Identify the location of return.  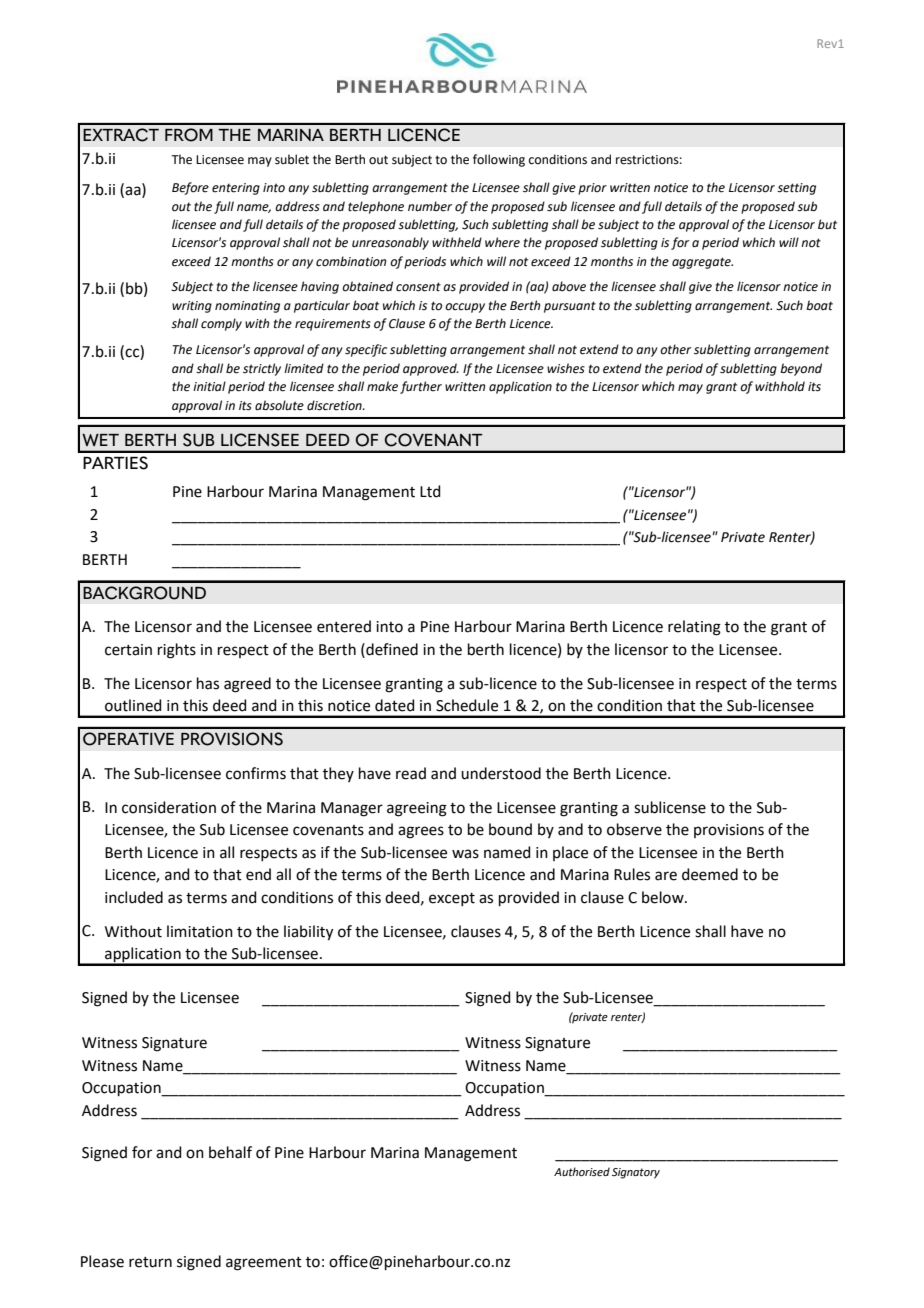
(150, 1262).
